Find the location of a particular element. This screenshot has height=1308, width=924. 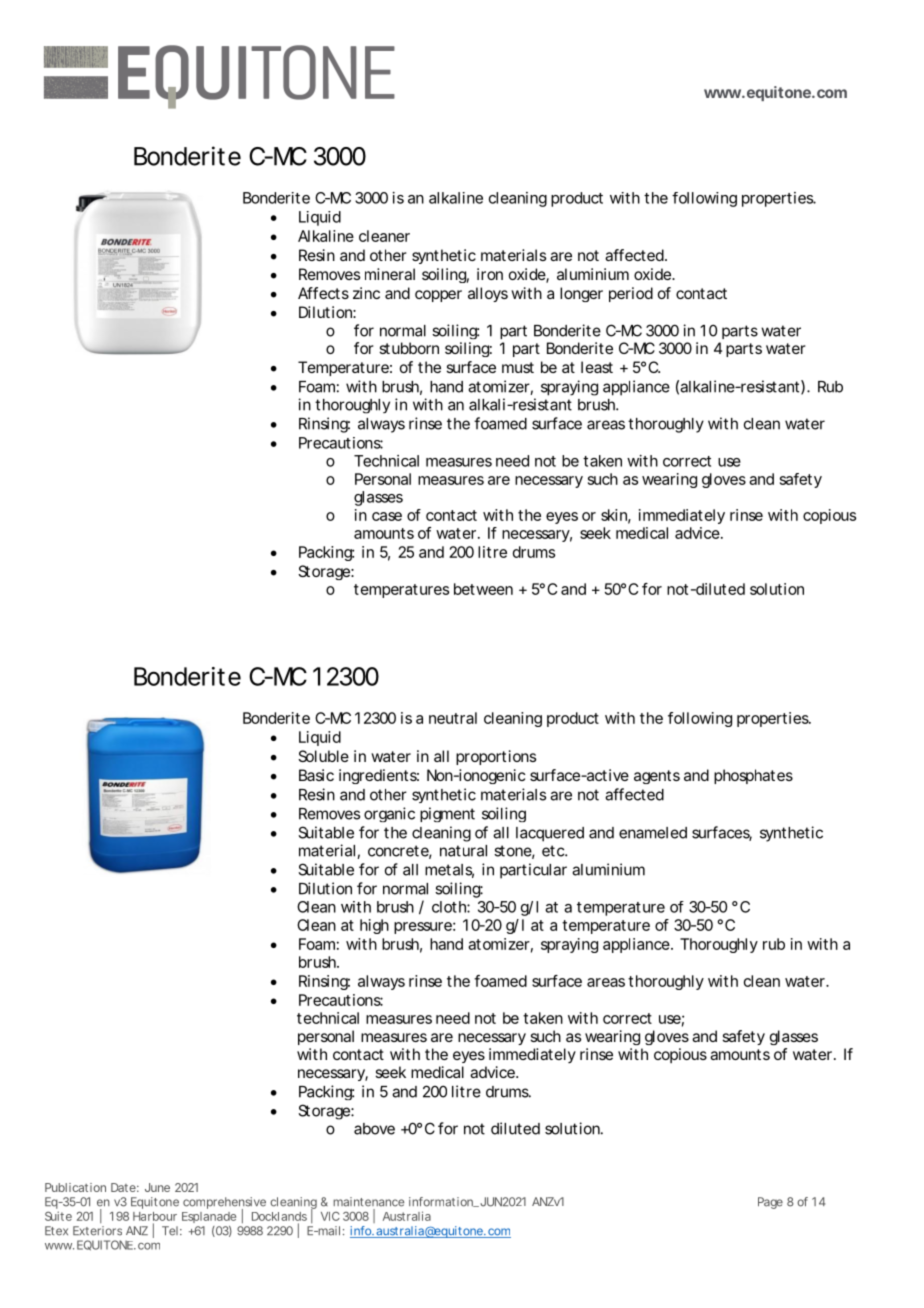

Affects is located at coordinates (323, 293).
